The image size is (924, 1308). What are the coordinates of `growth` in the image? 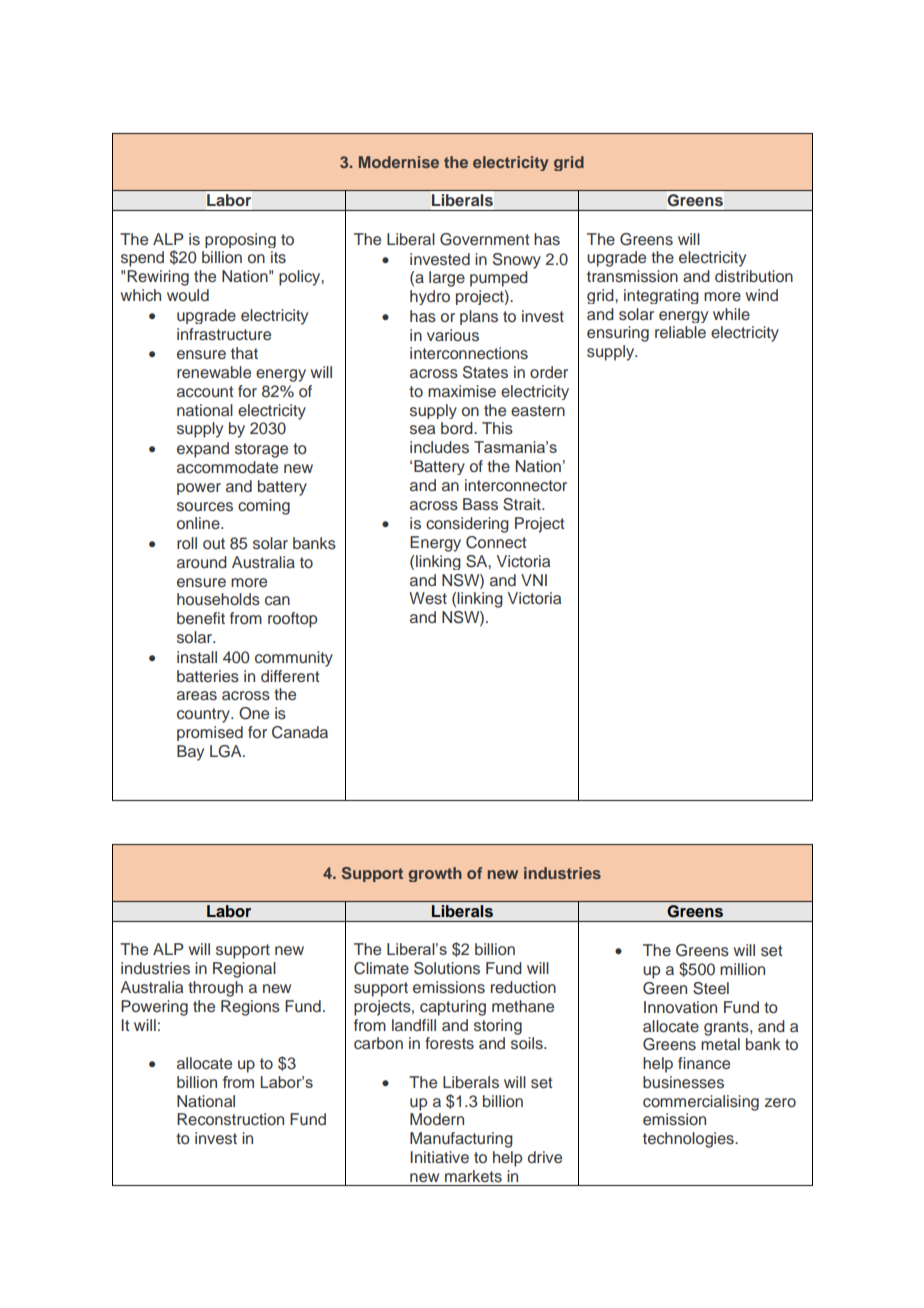 It's located at (435, 874).
